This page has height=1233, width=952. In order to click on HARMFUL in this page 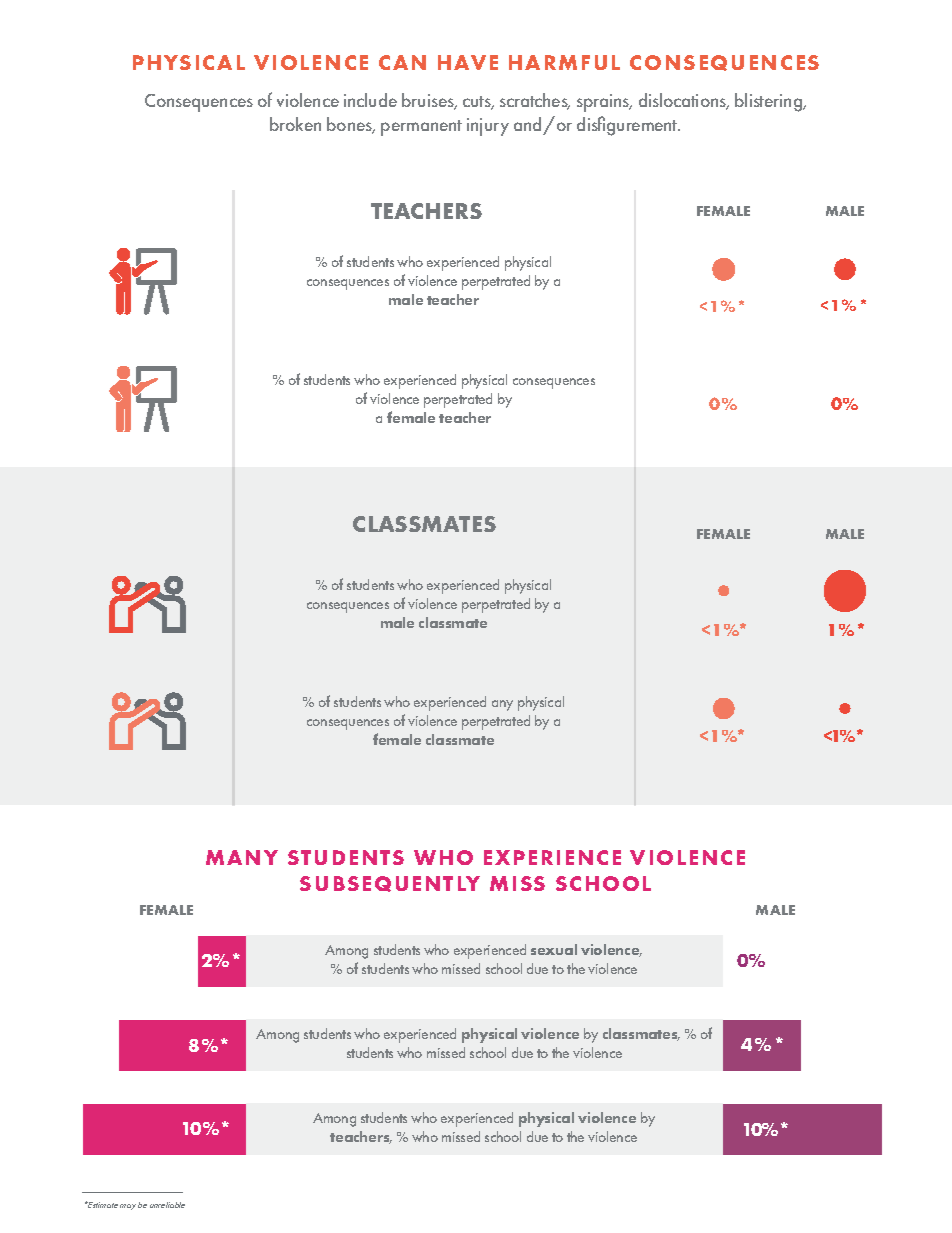, I will do `click(564, 62)`.
